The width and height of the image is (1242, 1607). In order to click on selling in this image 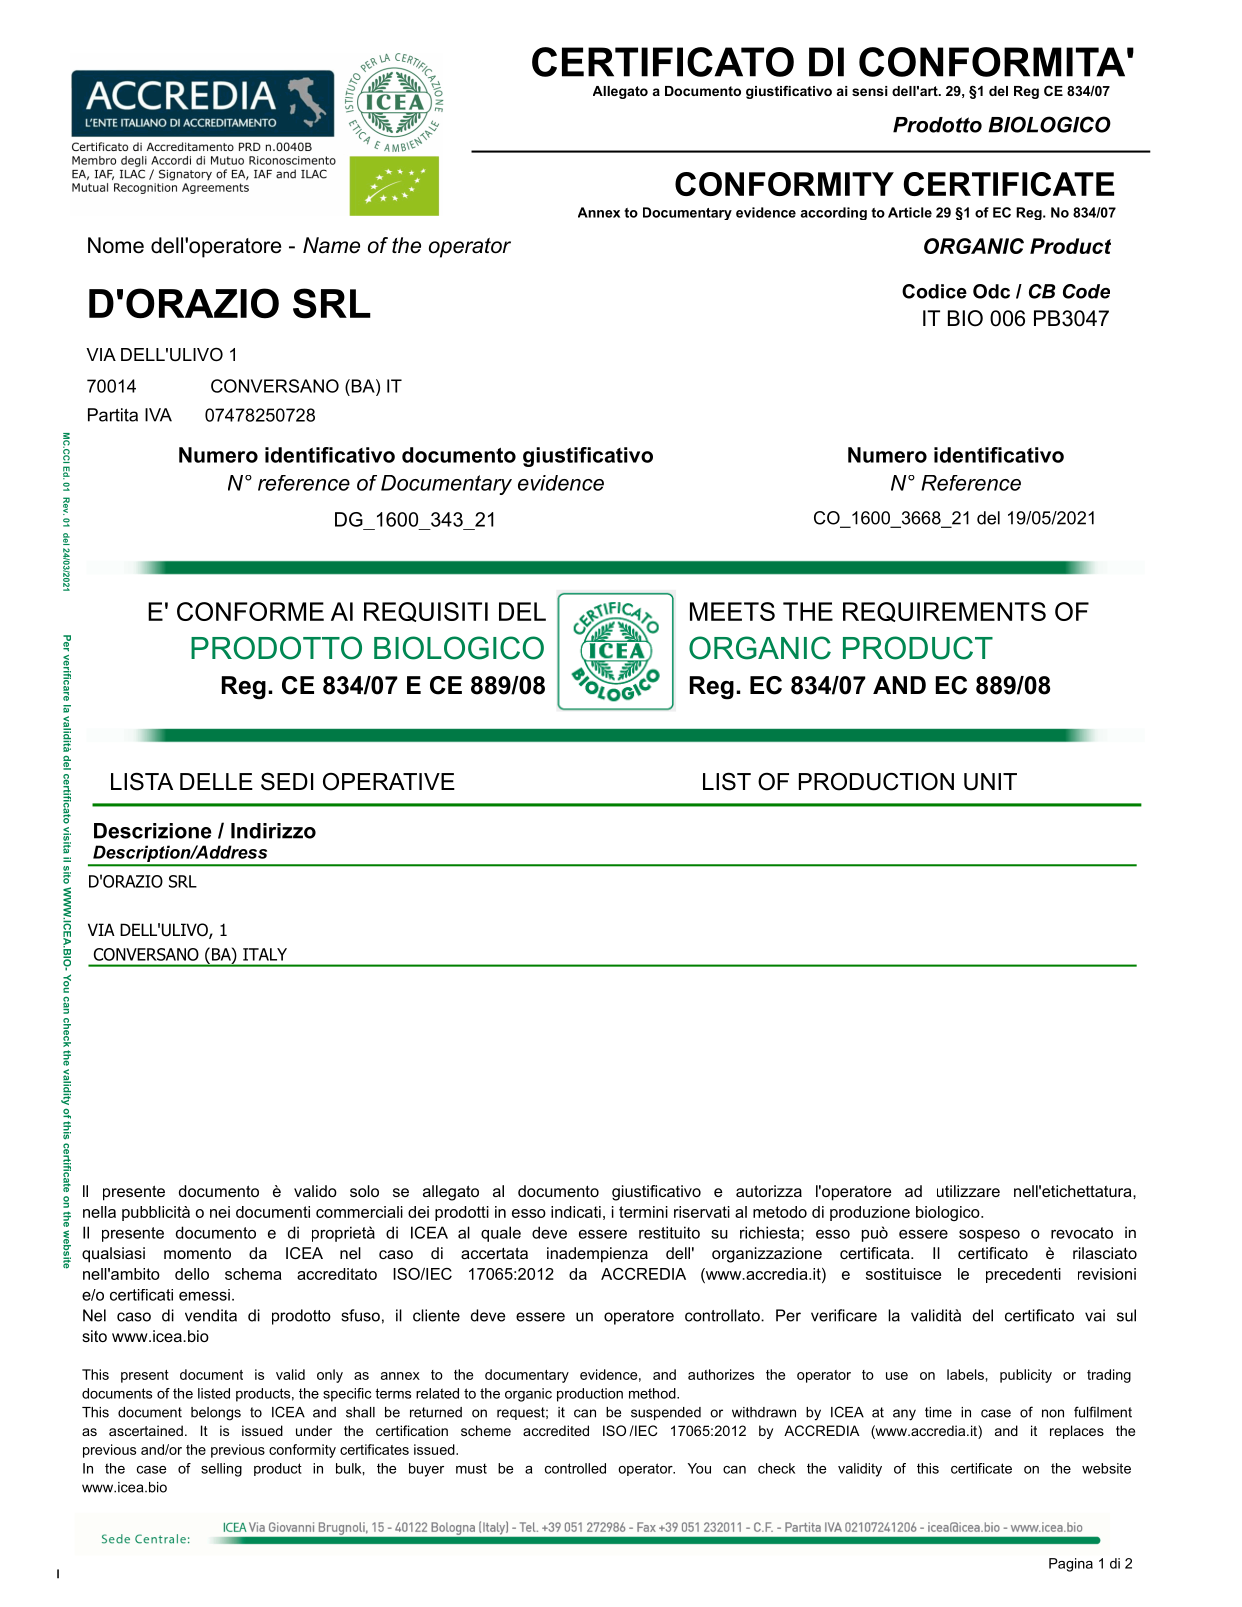, I will do `click(221, 1470)`.
